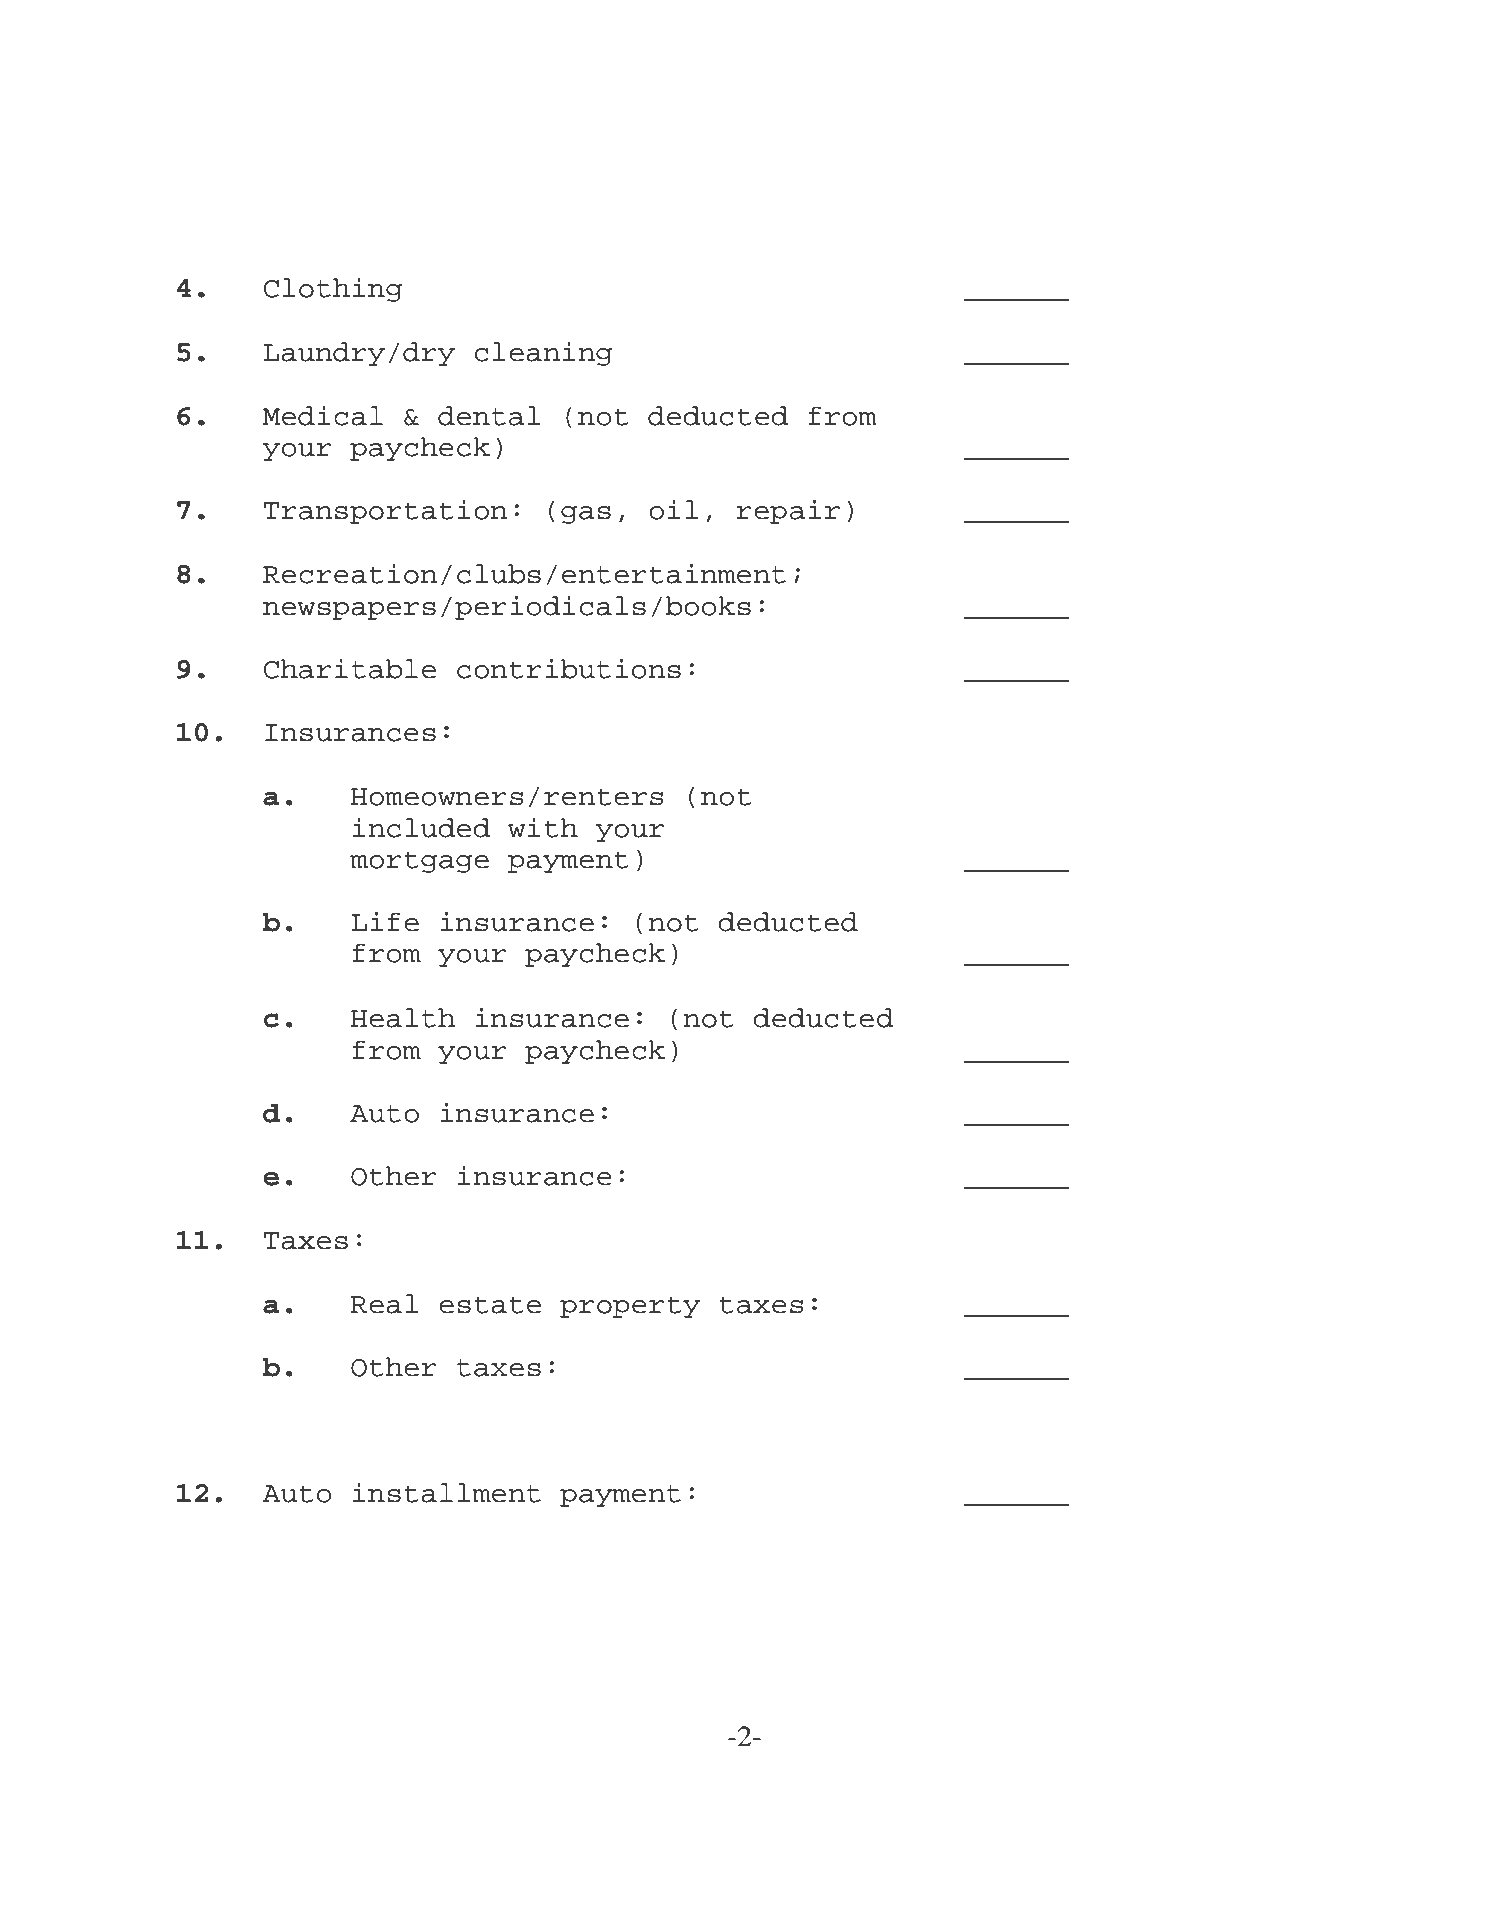 This page has width=1490, height=1928. What do you see at coordinates (543, 827) in the page?
I see `with` at bounding box center [543, 827].
